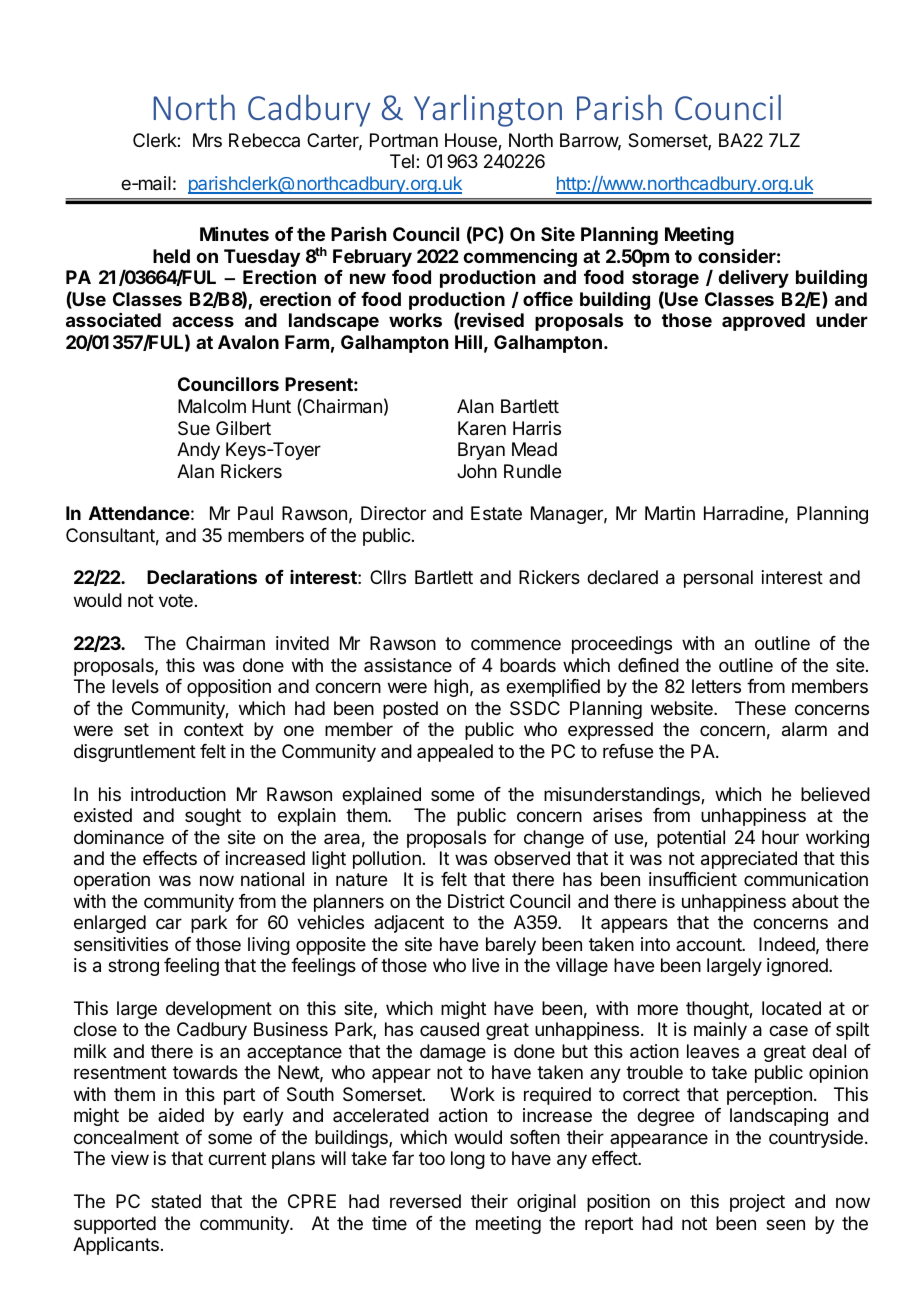 This page has height=1308, width=924. What do you see at coordinates (112, 881) in the page?
I see `operation` at bounding box center [112, 881].
